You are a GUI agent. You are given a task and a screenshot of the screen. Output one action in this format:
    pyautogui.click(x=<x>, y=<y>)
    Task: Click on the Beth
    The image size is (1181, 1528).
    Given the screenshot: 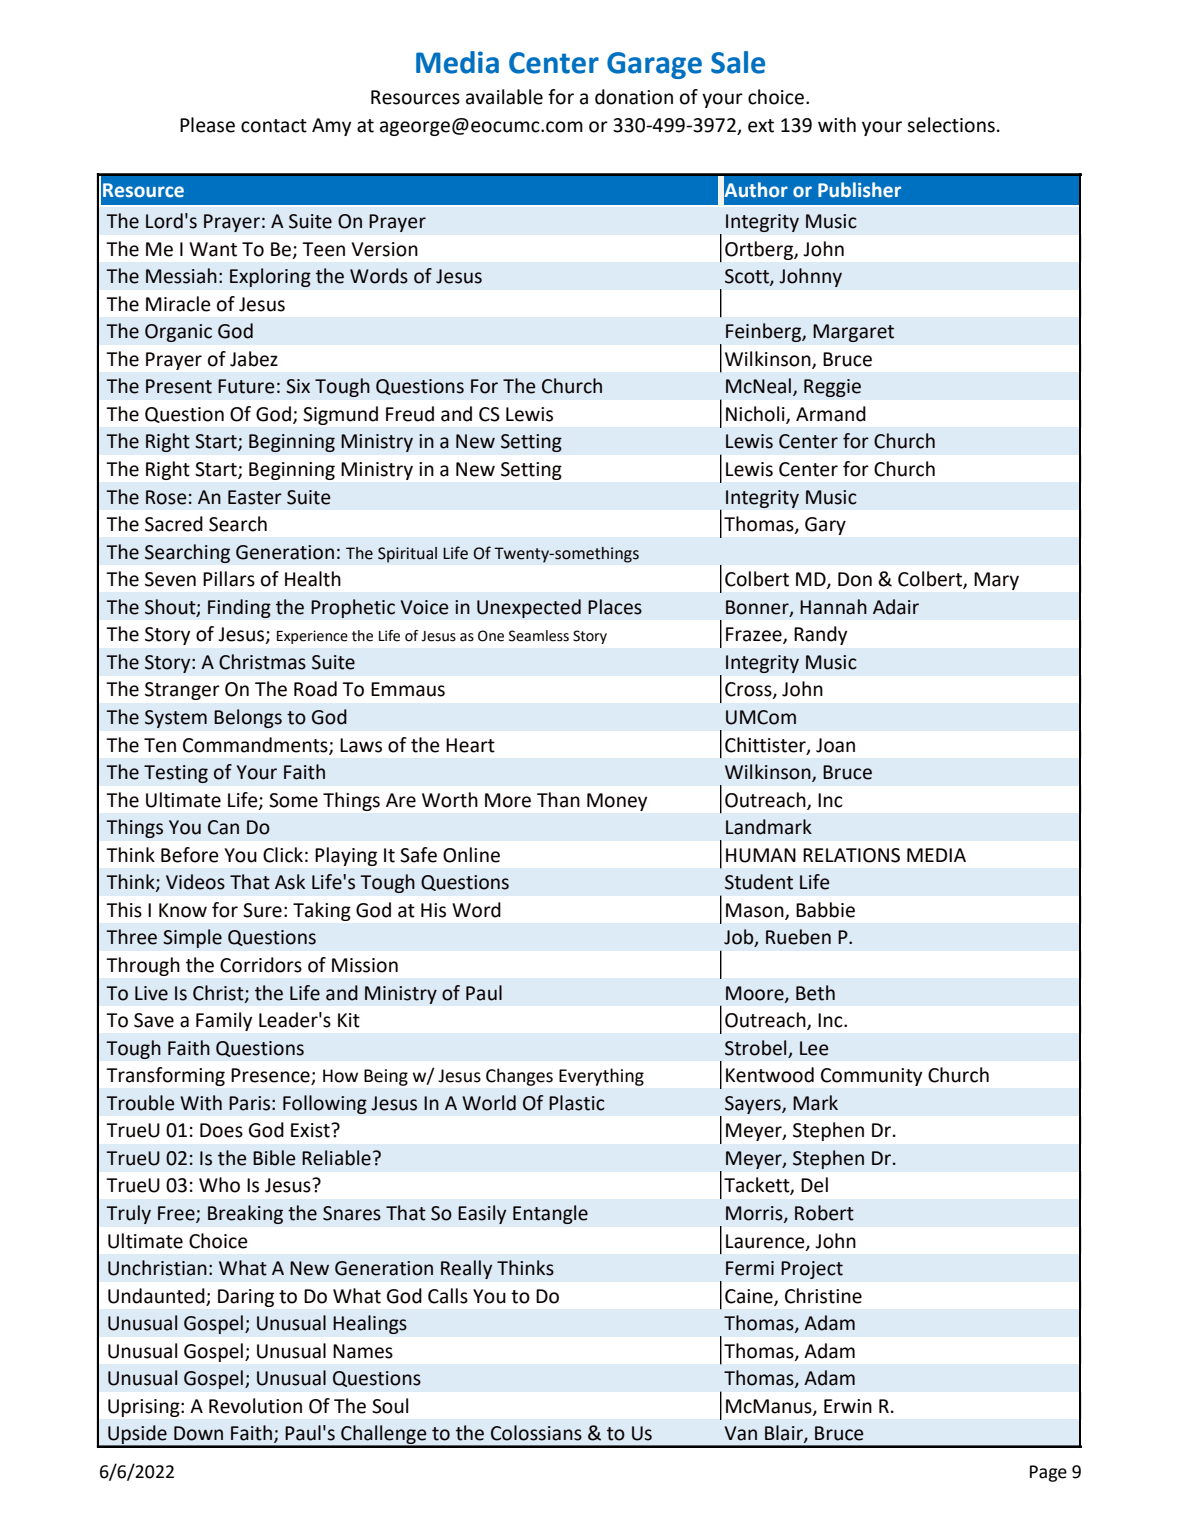 What is the action you would take?
    pyautogui.click(x=815, y=993)
